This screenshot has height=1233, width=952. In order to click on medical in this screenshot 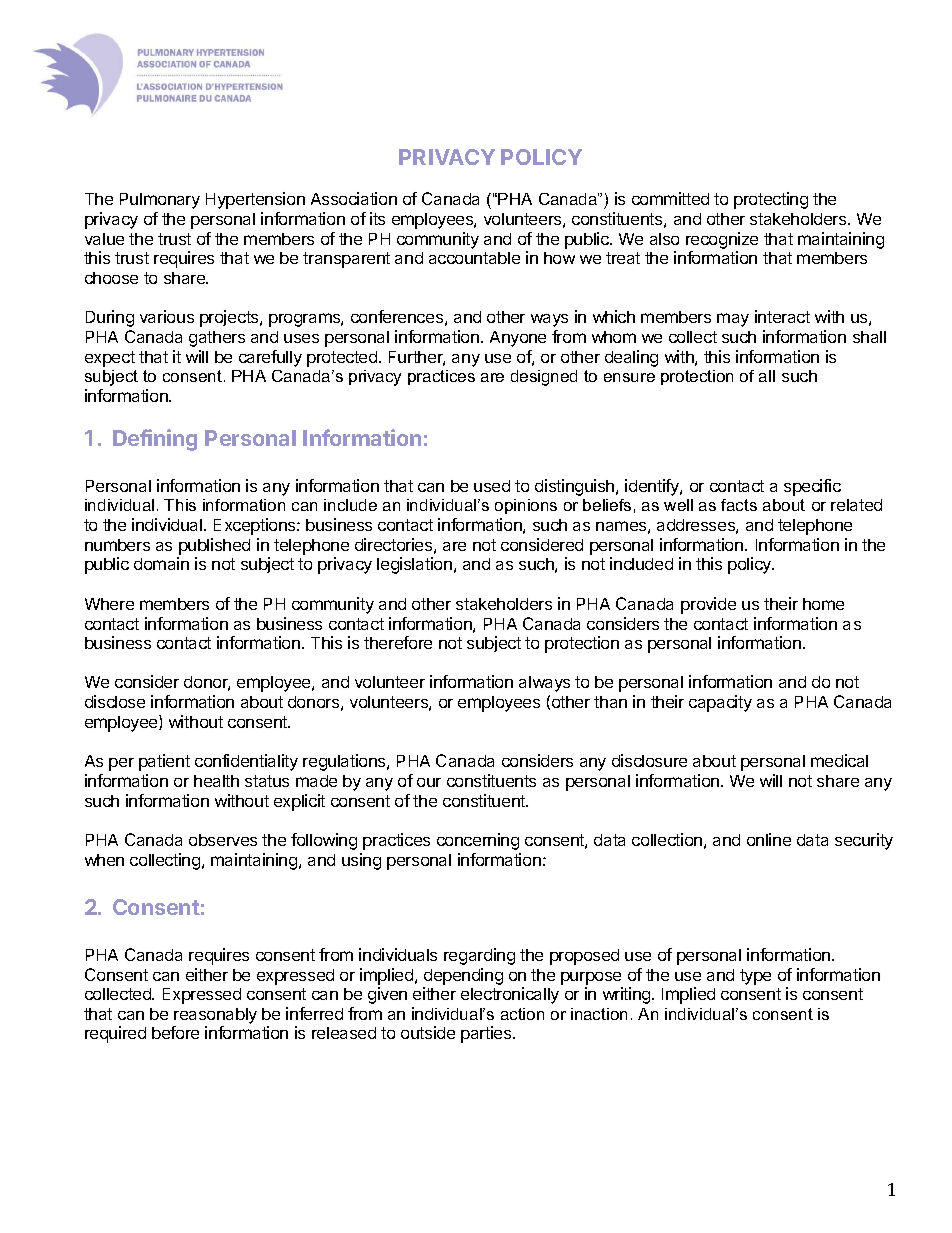, I will do `click(839, 760)`.
